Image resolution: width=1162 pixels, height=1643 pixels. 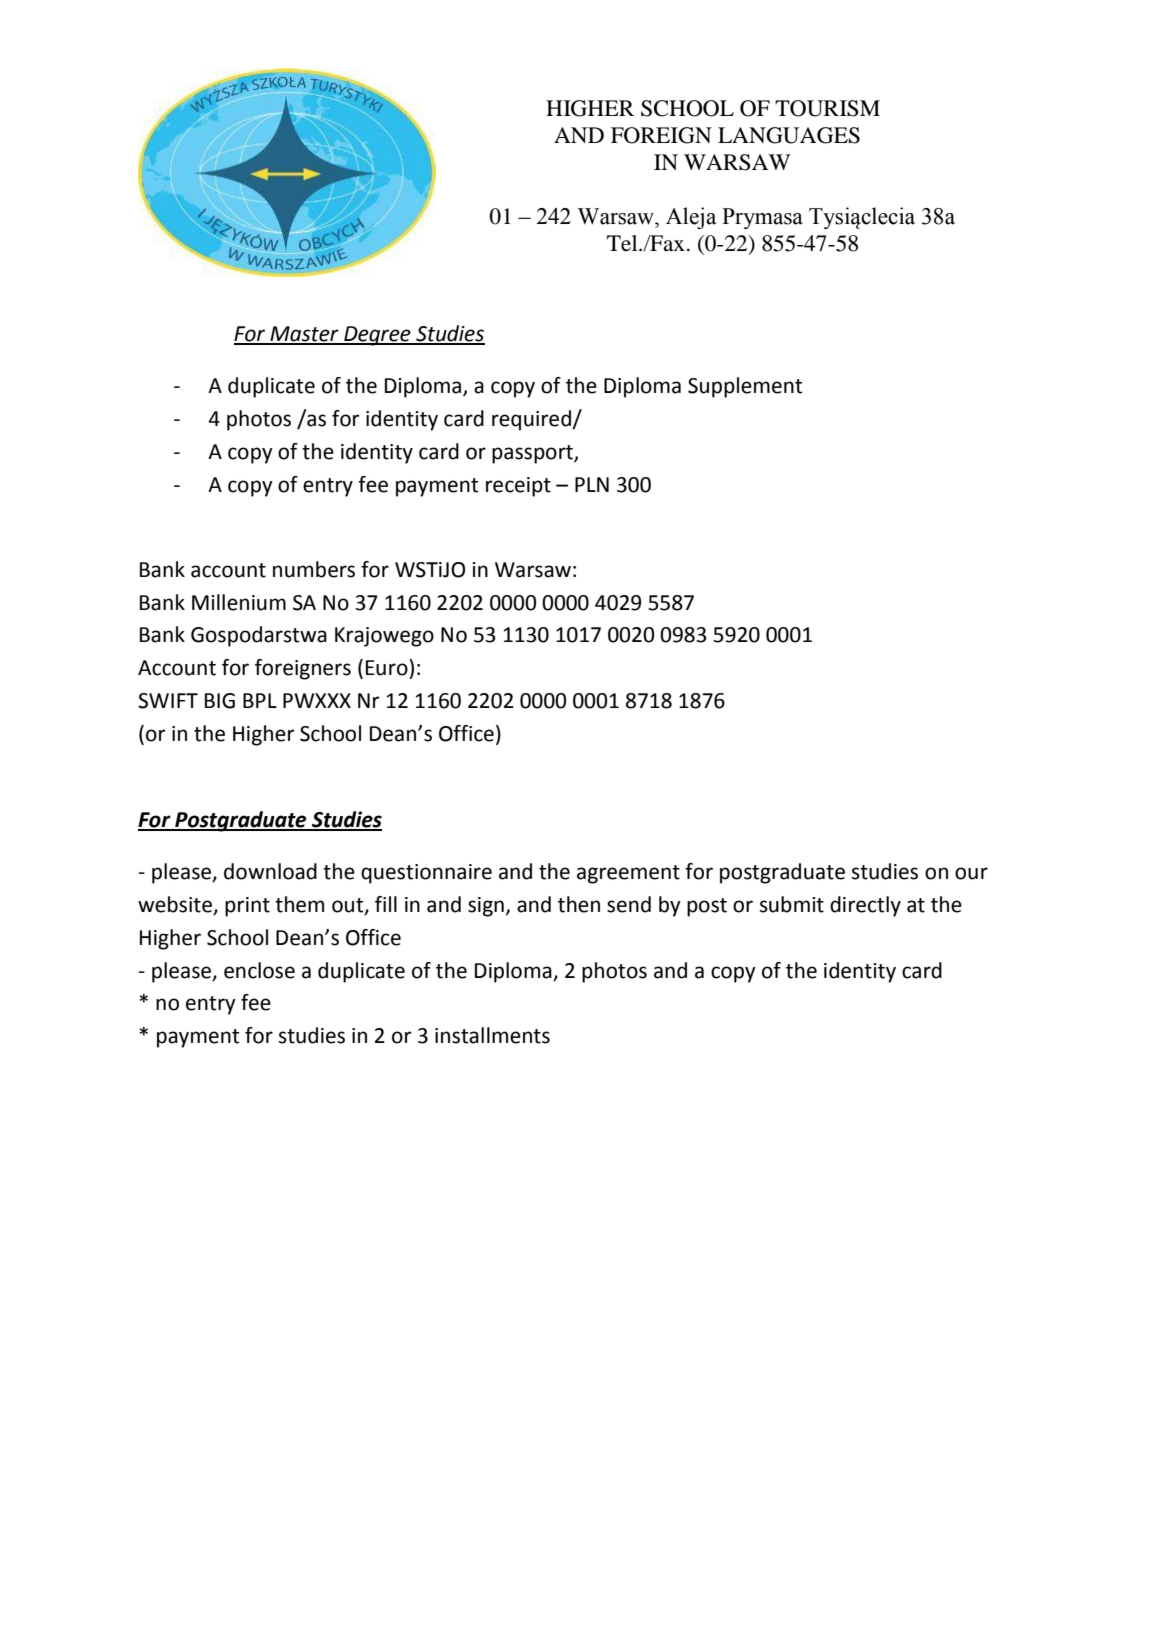 What do you see at coordinates (532, 420) in the image?
I see `required` at bounding box center [532, 420].
